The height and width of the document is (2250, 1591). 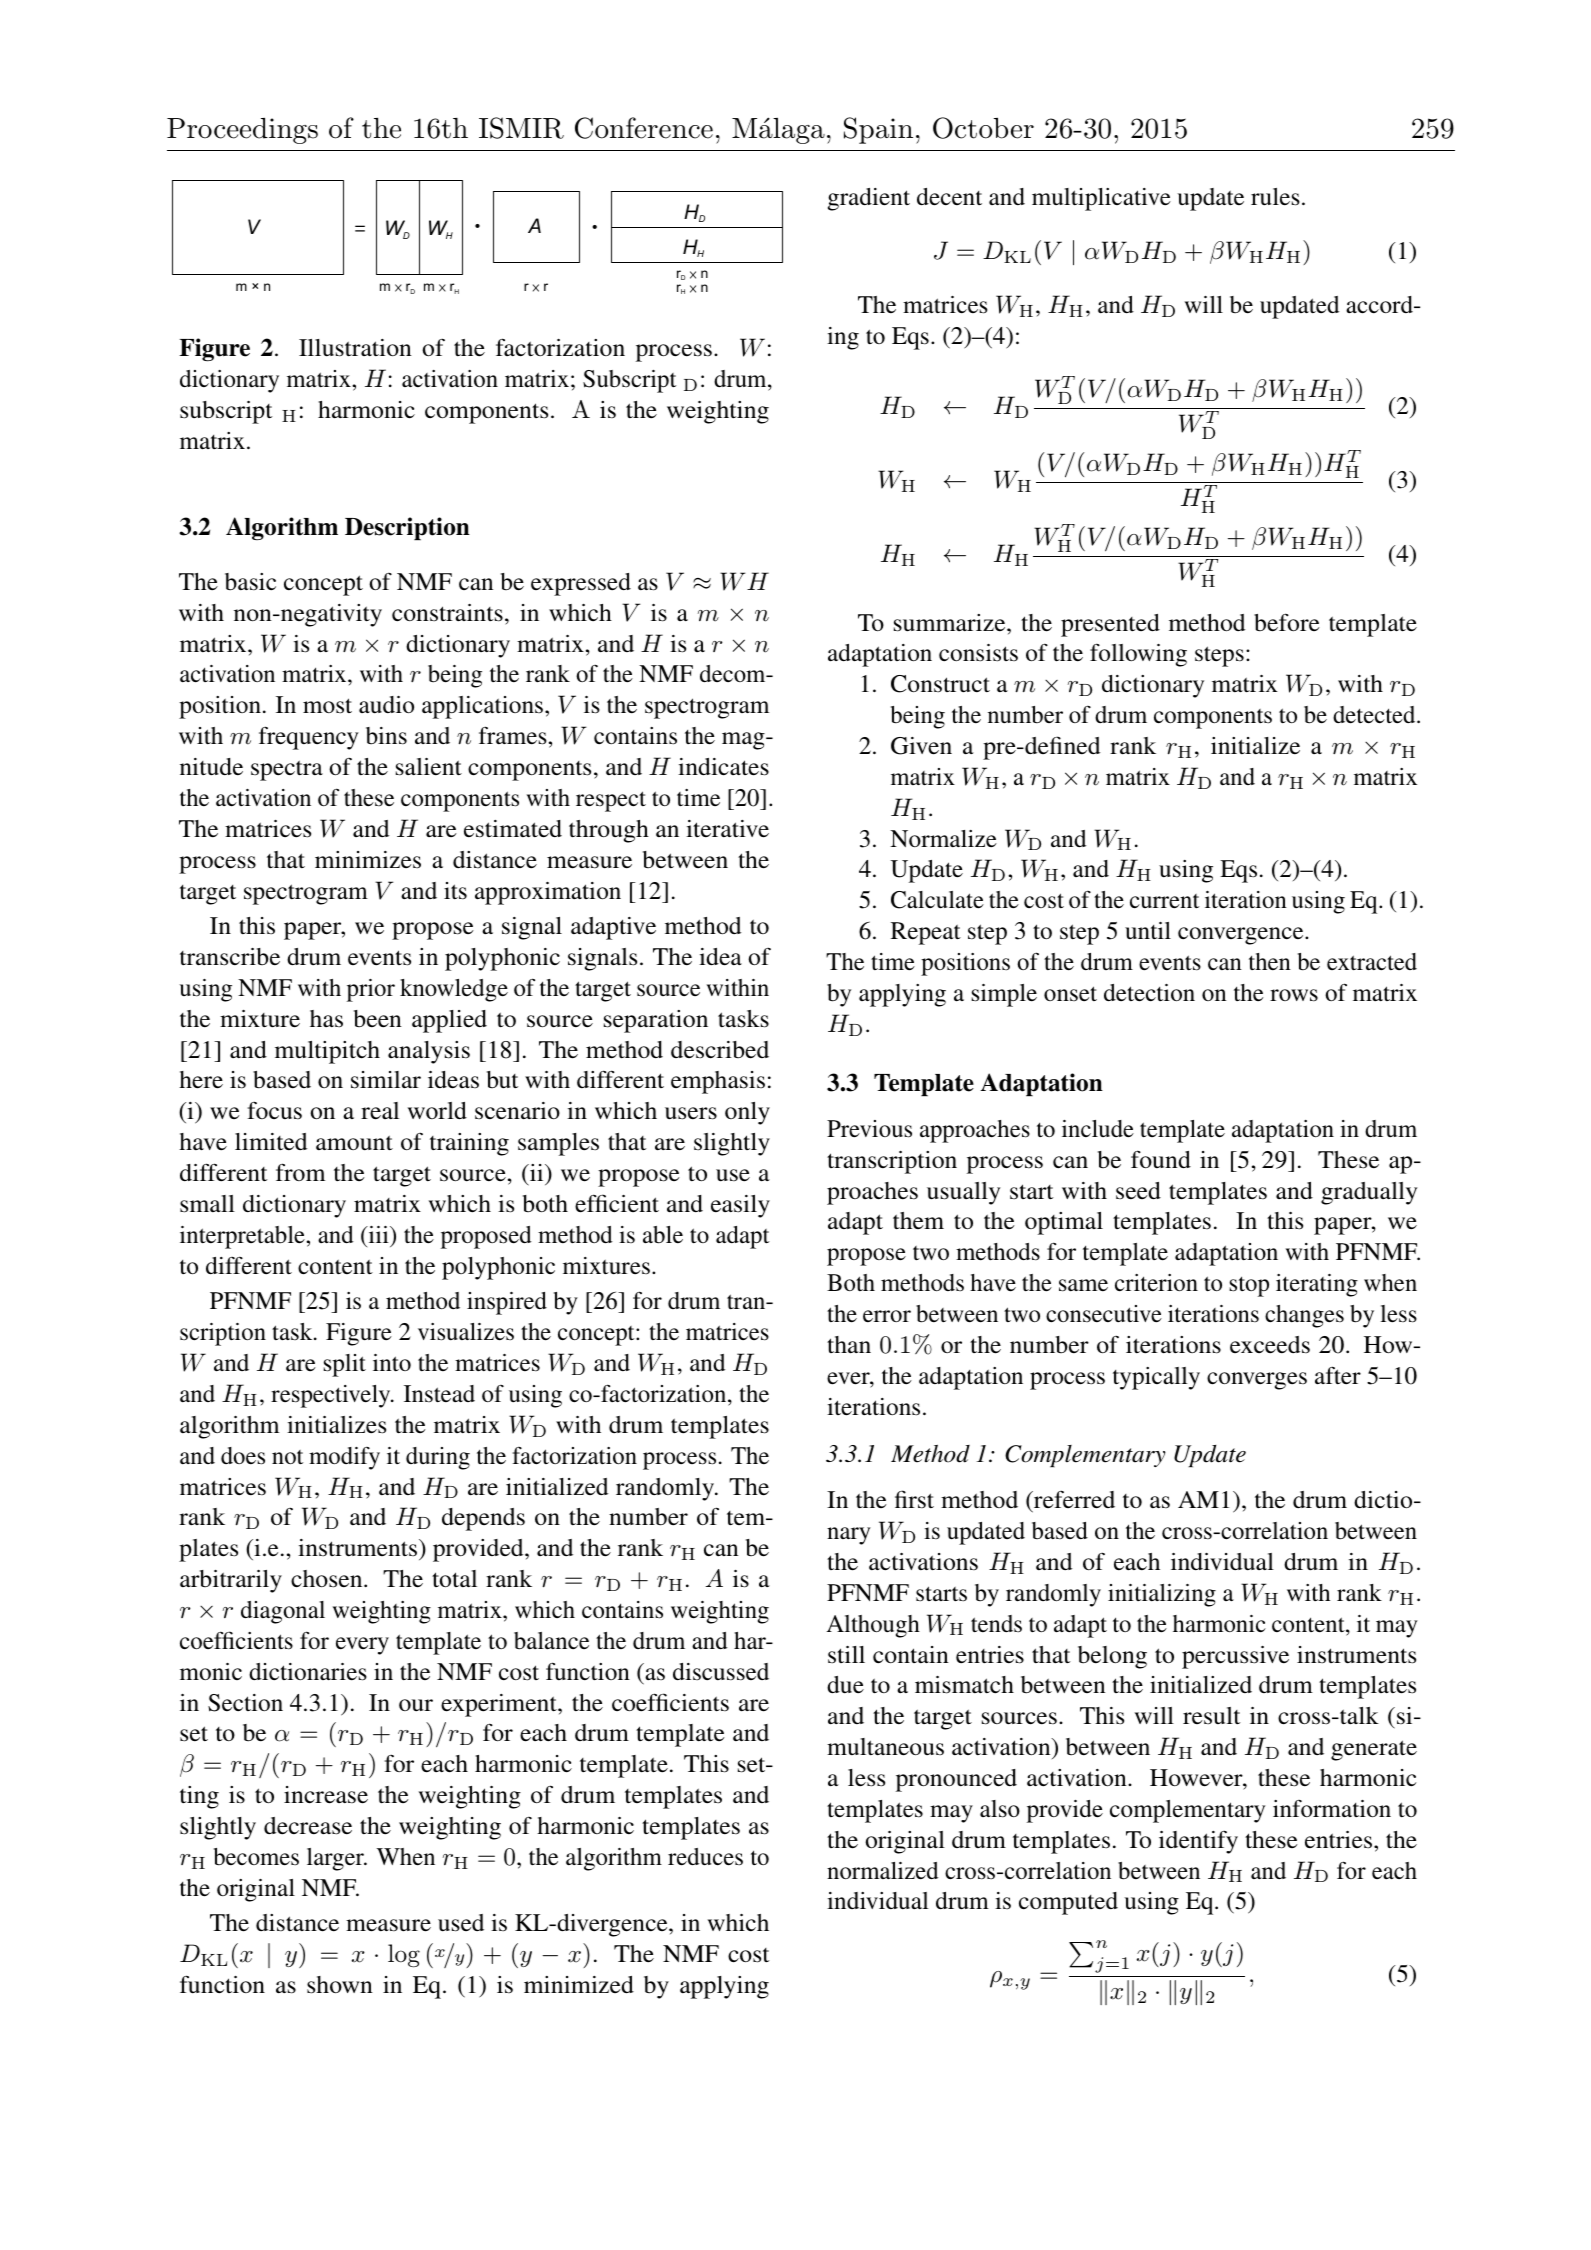 I want to click on Proceedings, so click(x=242, y=131).
